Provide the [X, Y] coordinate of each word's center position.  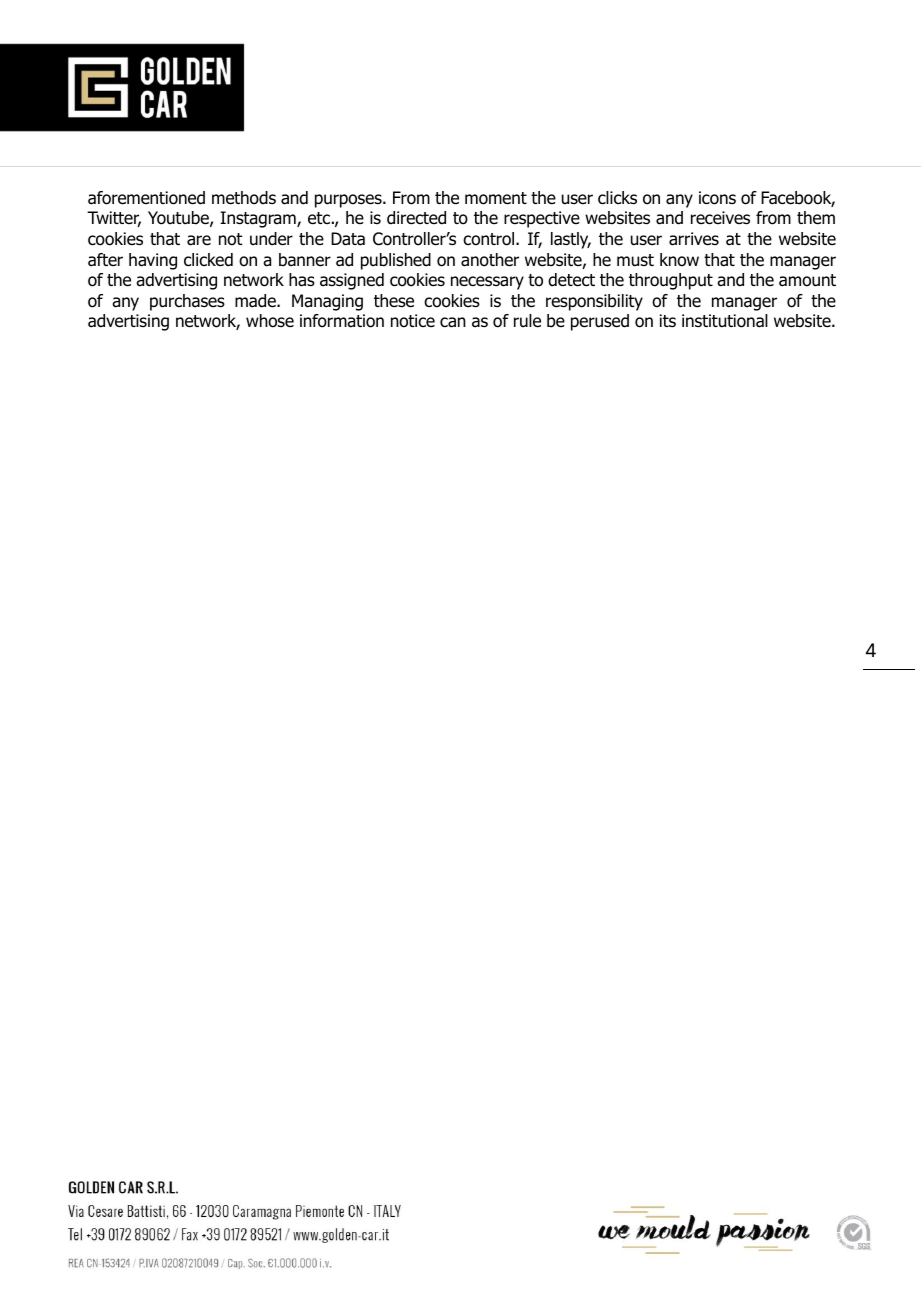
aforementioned [146, 198]
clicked [208, 260]
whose [270, 321]
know [679, 260]
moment [496, 198]
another [490, 260]
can [453, 322]
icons [717, 198]
